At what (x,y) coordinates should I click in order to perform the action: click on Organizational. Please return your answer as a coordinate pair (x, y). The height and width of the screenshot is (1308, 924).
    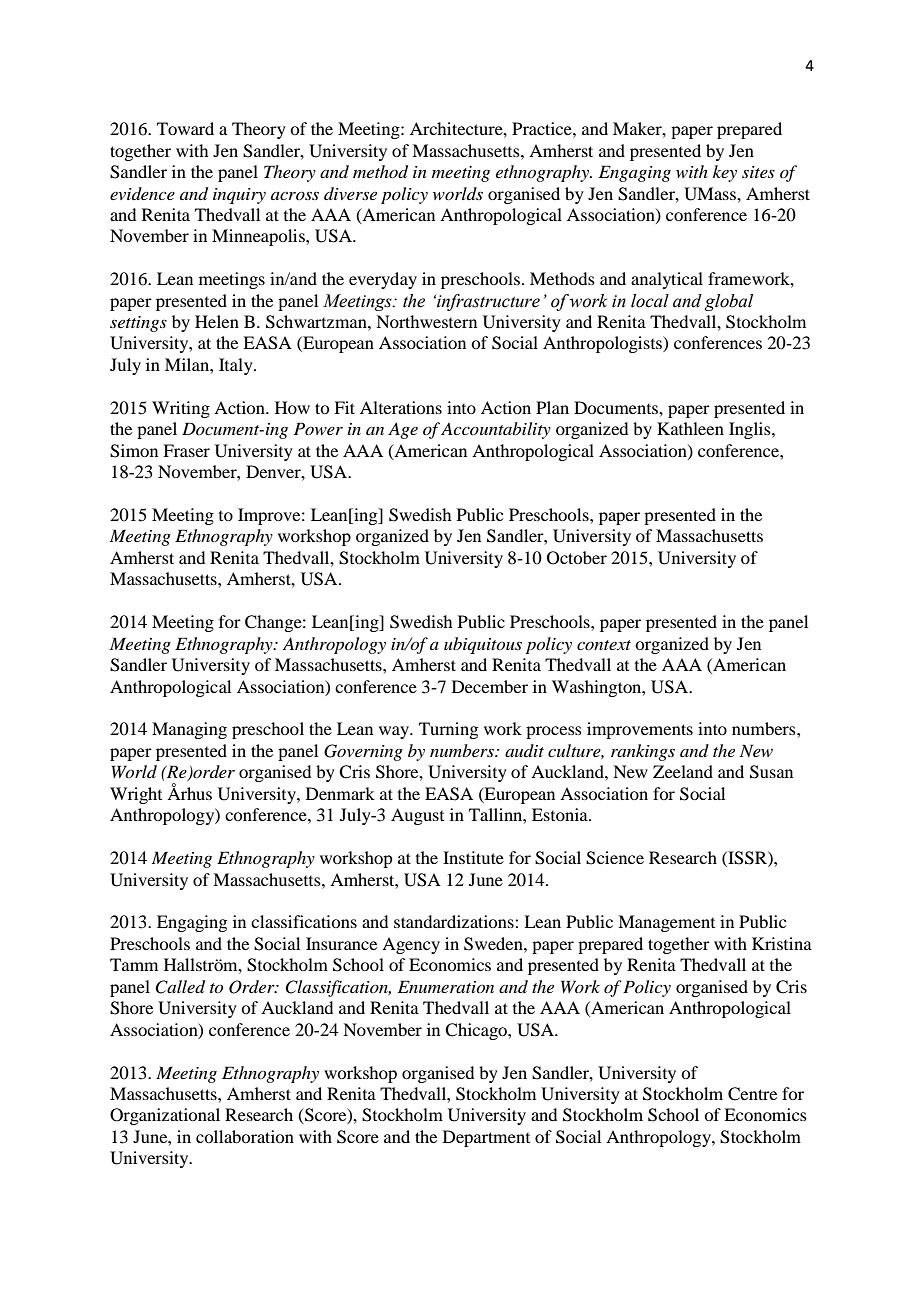
    Looking at the image, I should click on (165, 1116).
